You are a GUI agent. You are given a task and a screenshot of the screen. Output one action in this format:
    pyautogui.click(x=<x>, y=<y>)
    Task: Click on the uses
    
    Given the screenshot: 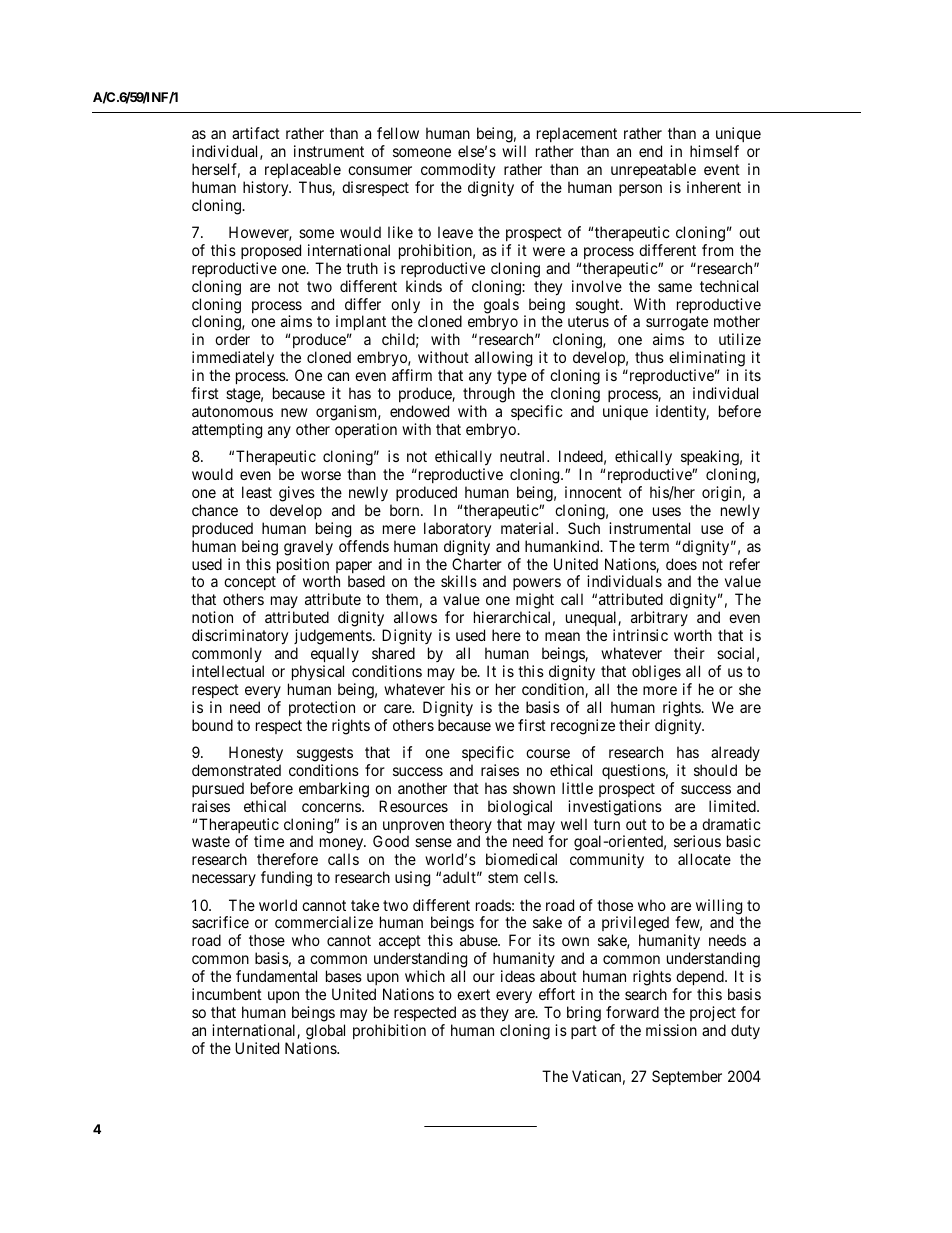 What is the action you would take?
    pyautogui.click(x=667, y=511)
